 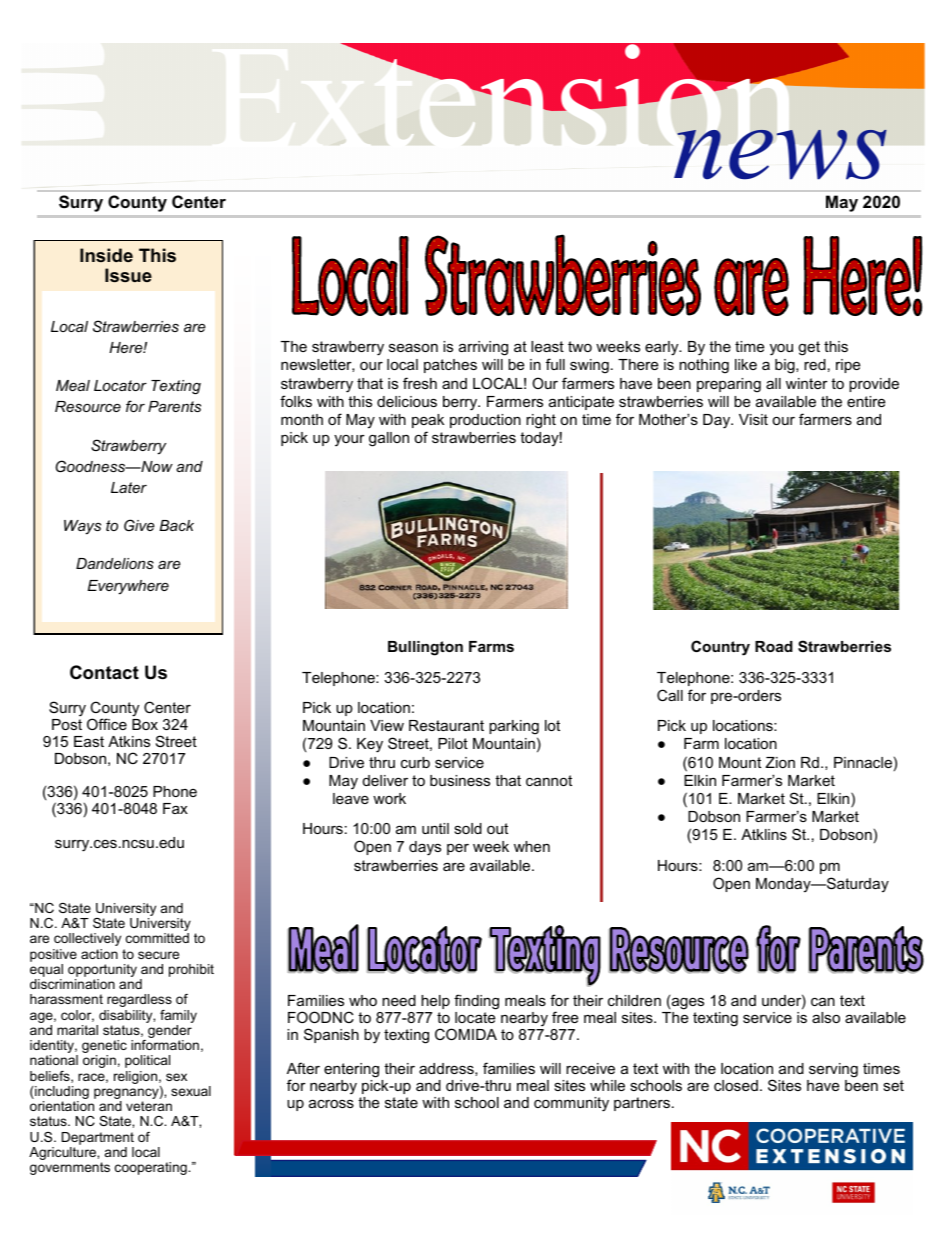 I want to click on Department, so click(x=98, y=1138).
